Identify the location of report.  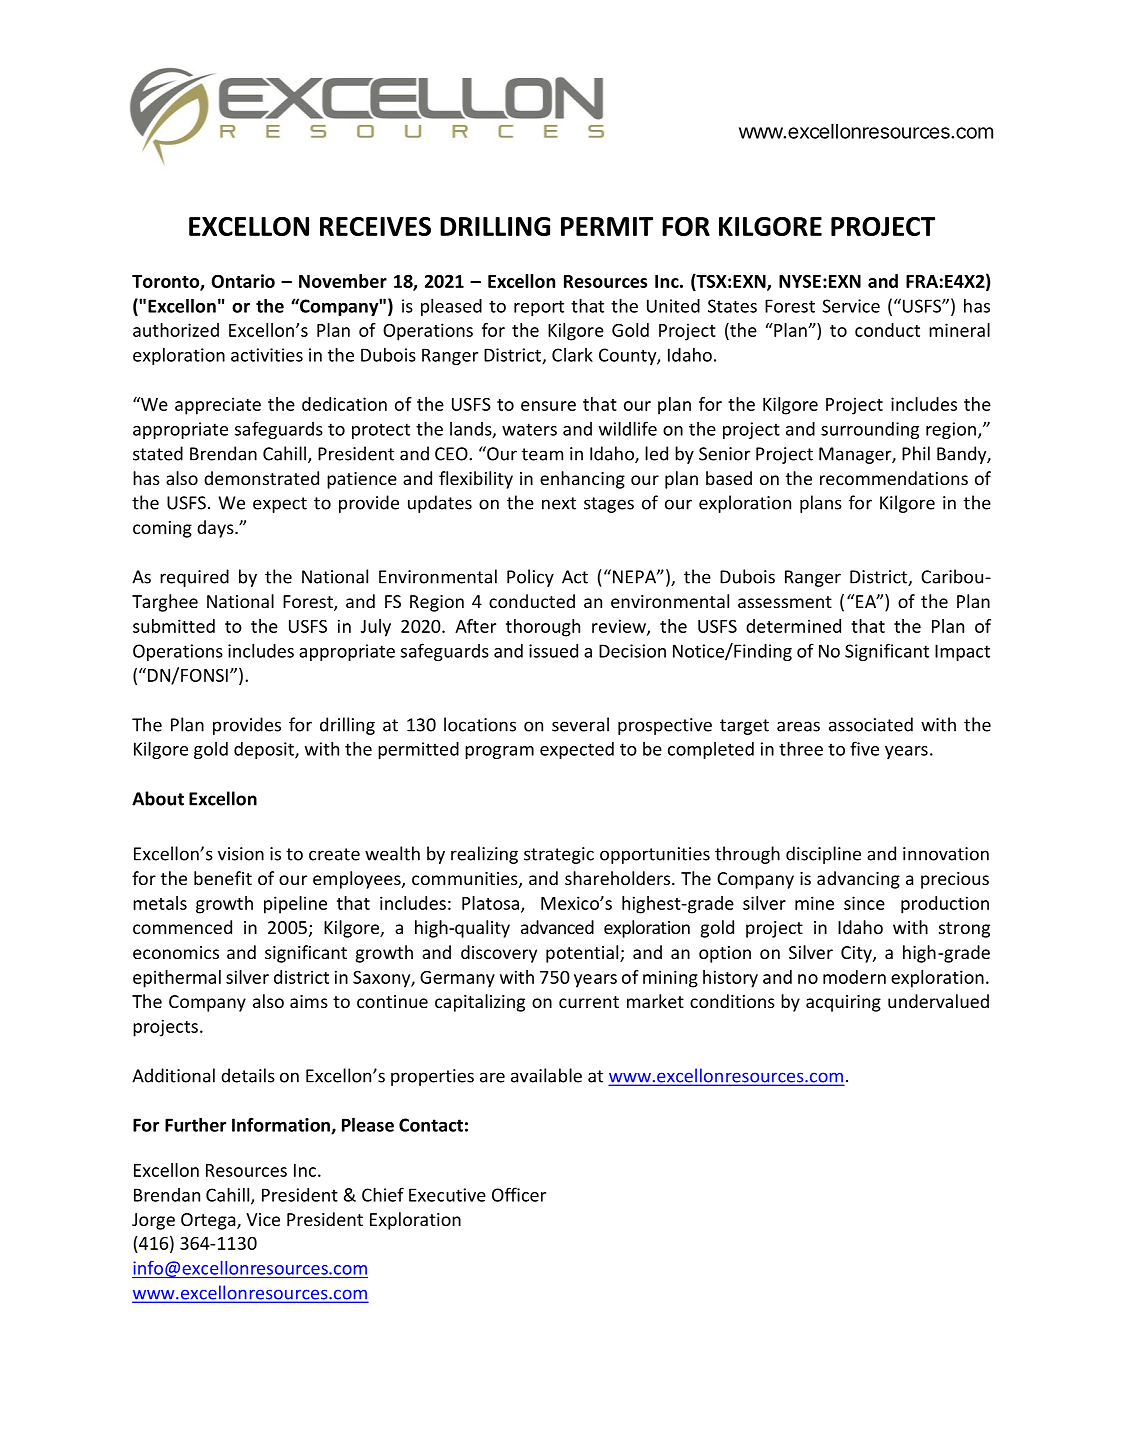
(539, 308).
